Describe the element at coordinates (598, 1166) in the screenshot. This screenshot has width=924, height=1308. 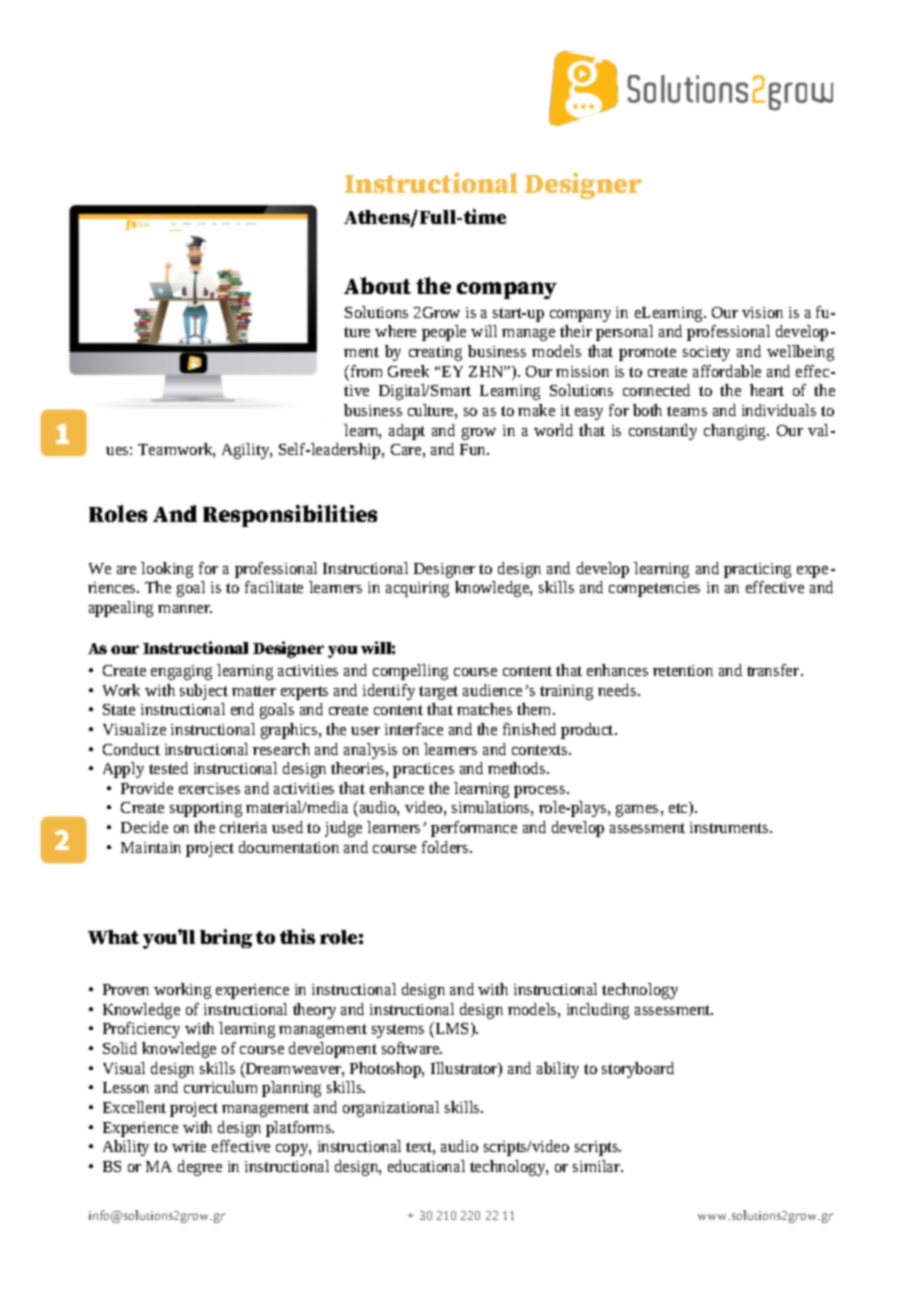
I see `similar` at that location.
